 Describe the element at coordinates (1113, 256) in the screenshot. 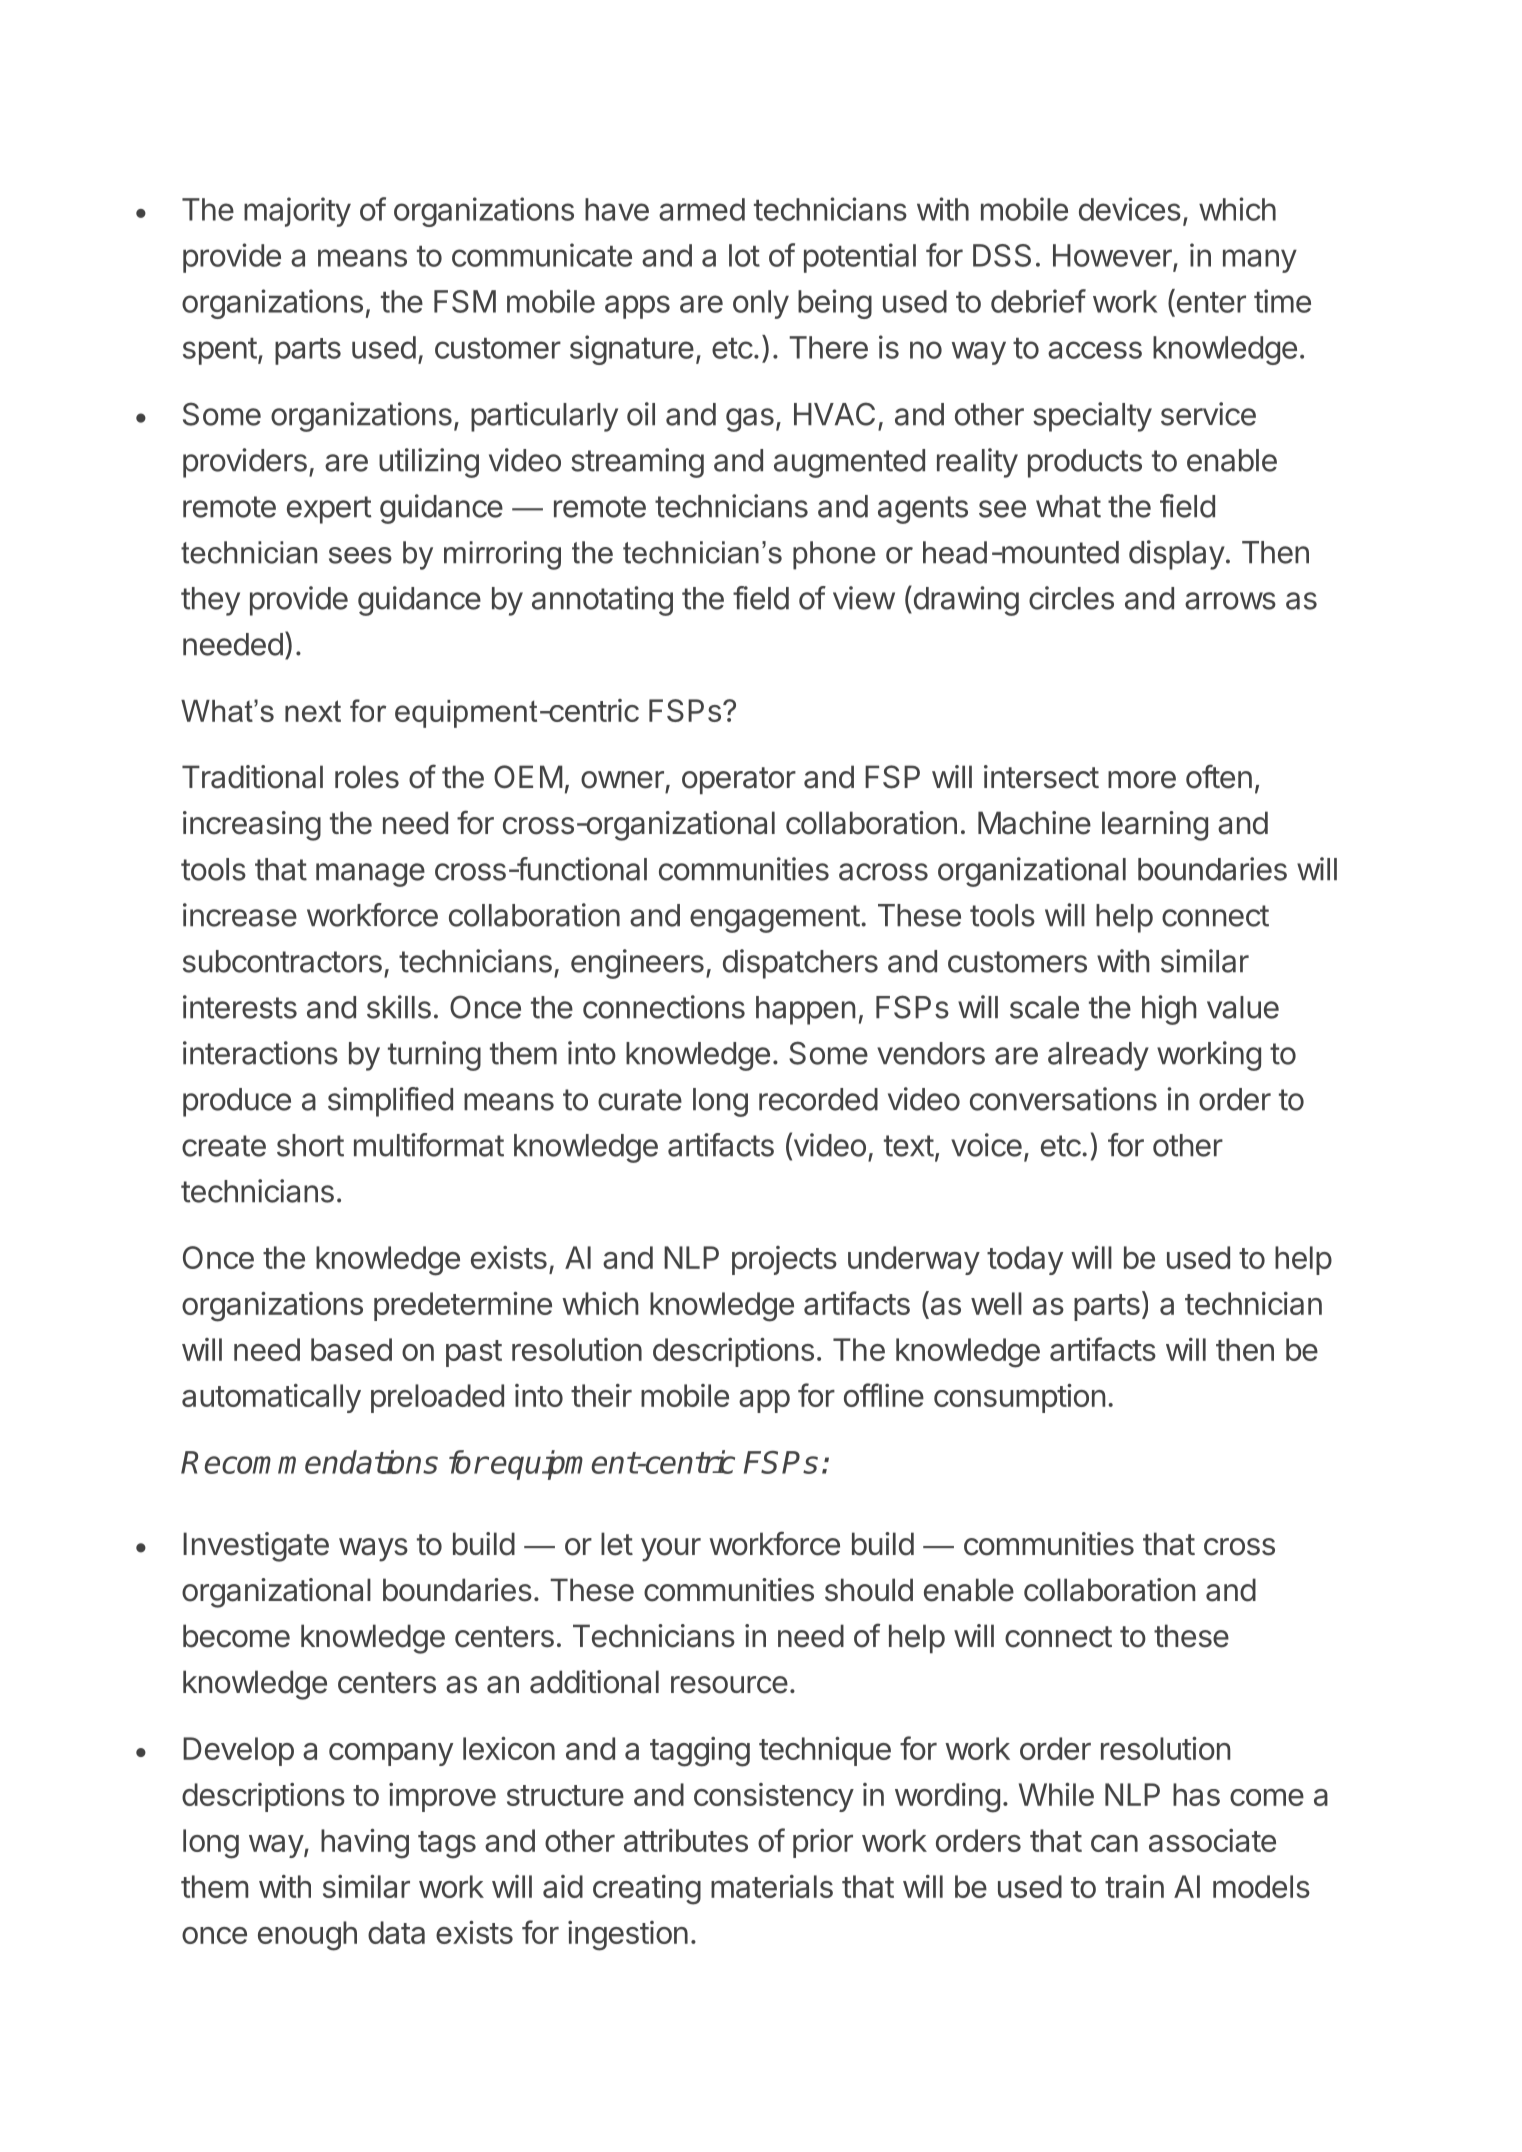

I see `However` at that location.
